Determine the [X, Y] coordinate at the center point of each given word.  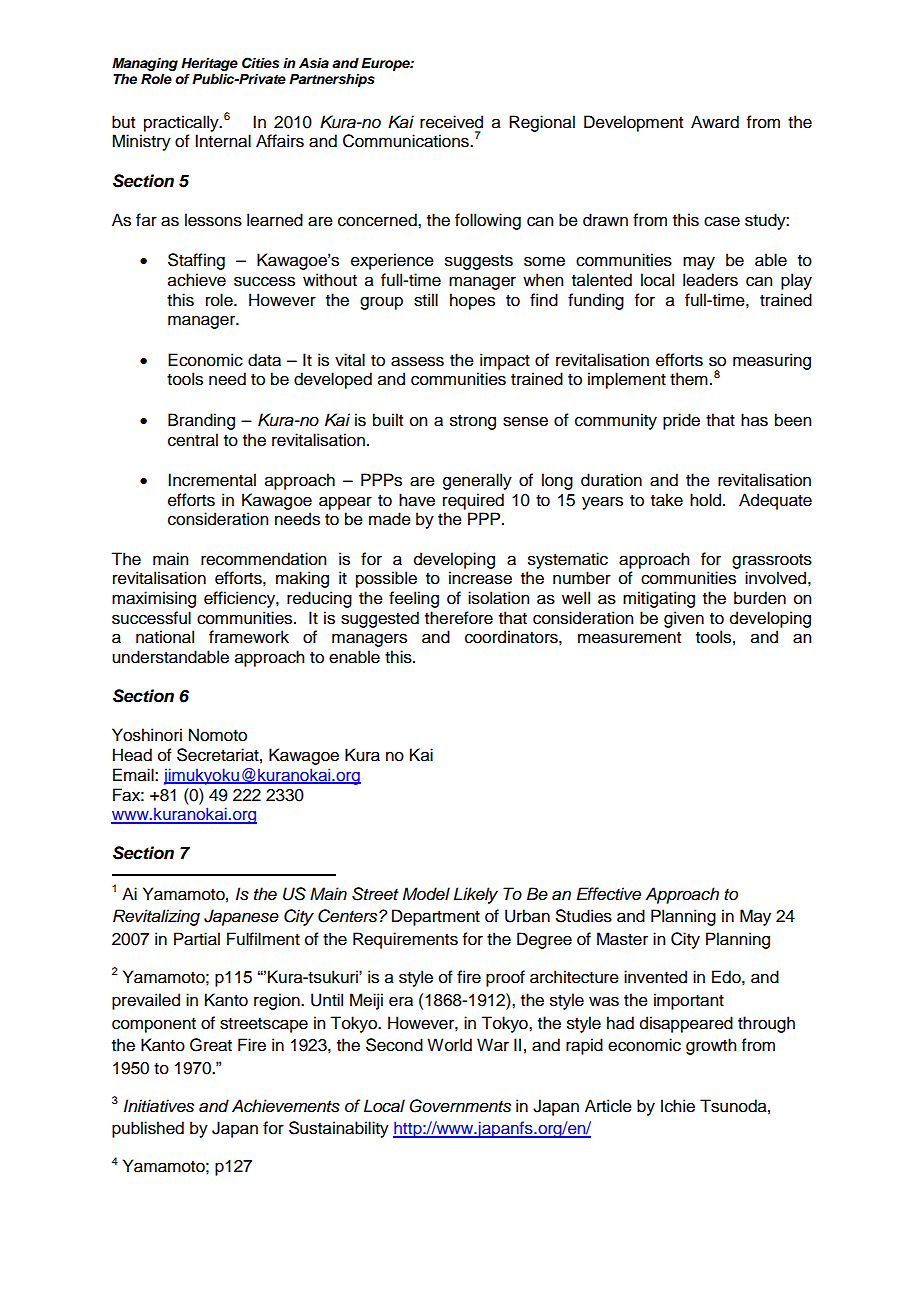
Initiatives [159, 1106]
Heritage [209, 64]
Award [715, 122]
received [451, 122]
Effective [608, 894]
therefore [459, 618]
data [264, 360]
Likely [476, 895]
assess [417, 361]
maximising [154, 599]
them [689, 379]
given [684, 619]
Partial [197, 939]
